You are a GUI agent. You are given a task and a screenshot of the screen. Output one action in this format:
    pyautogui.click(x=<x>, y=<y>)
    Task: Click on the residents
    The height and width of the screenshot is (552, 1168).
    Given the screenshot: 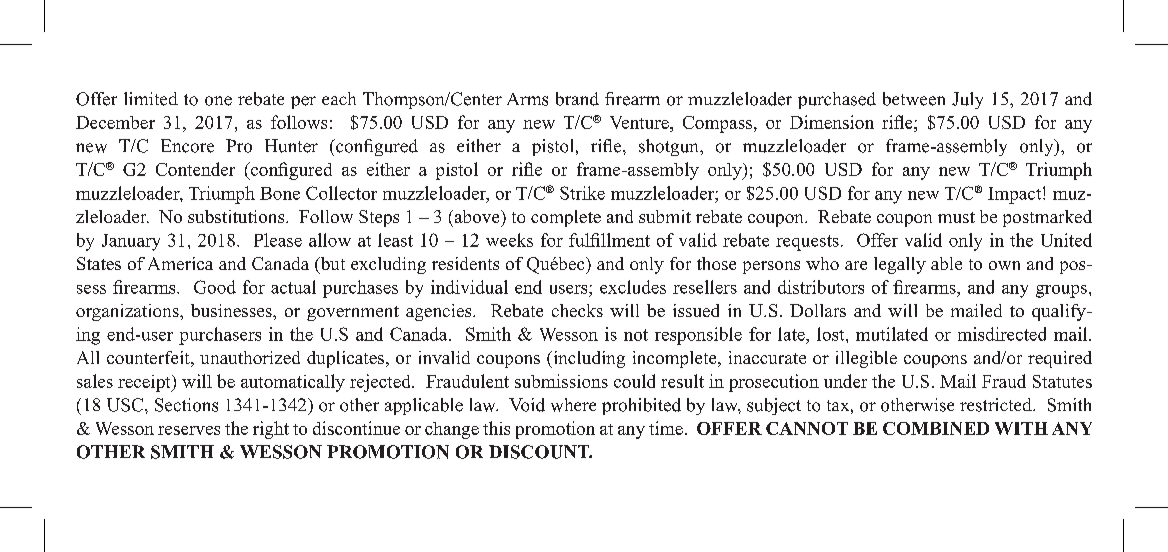 What is the action you would take?
    pyautogui.click(x=465, y=263)
